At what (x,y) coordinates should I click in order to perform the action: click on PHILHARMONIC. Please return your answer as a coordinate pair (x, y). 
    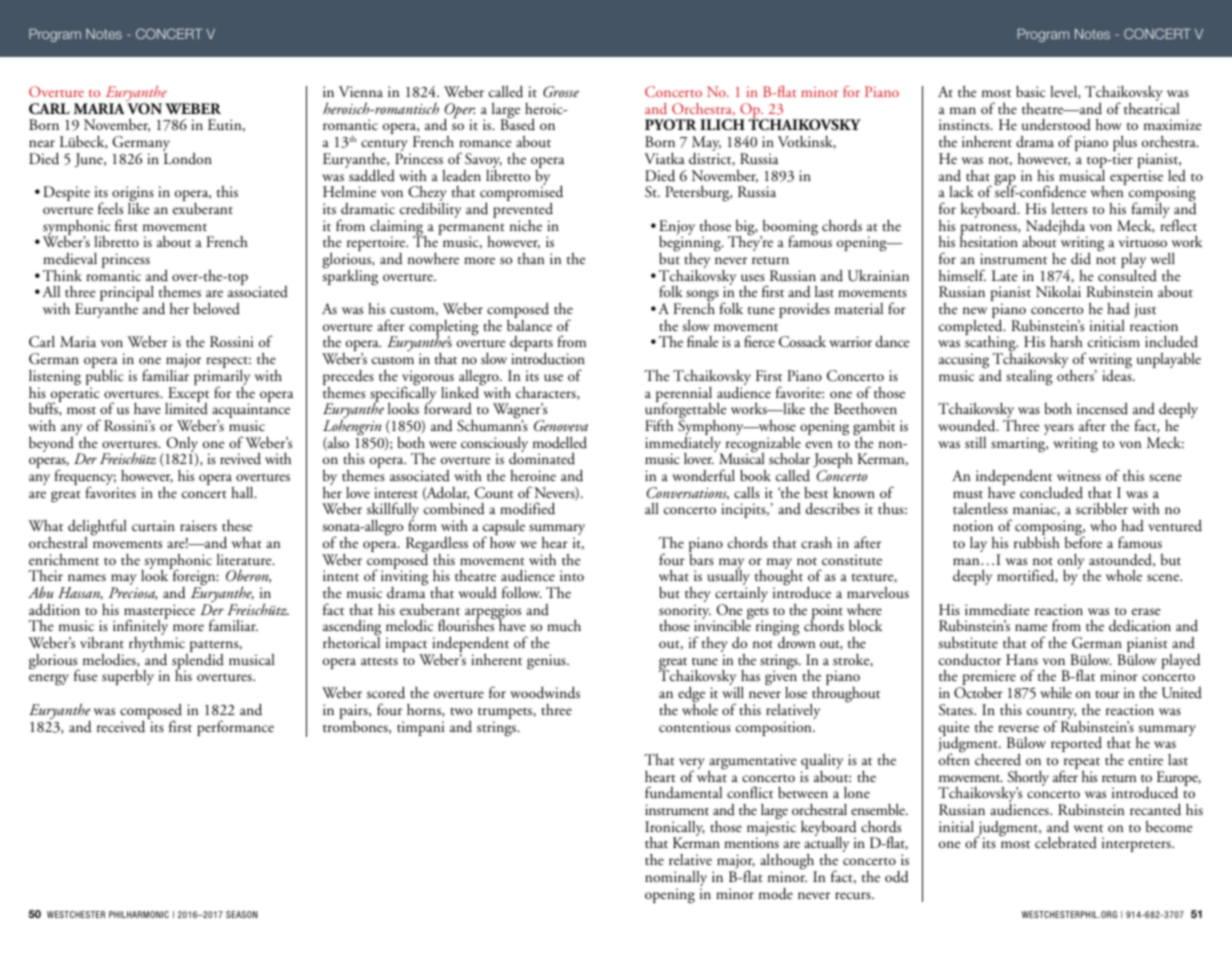
    Looking at the image, I should click on (139, 914).
